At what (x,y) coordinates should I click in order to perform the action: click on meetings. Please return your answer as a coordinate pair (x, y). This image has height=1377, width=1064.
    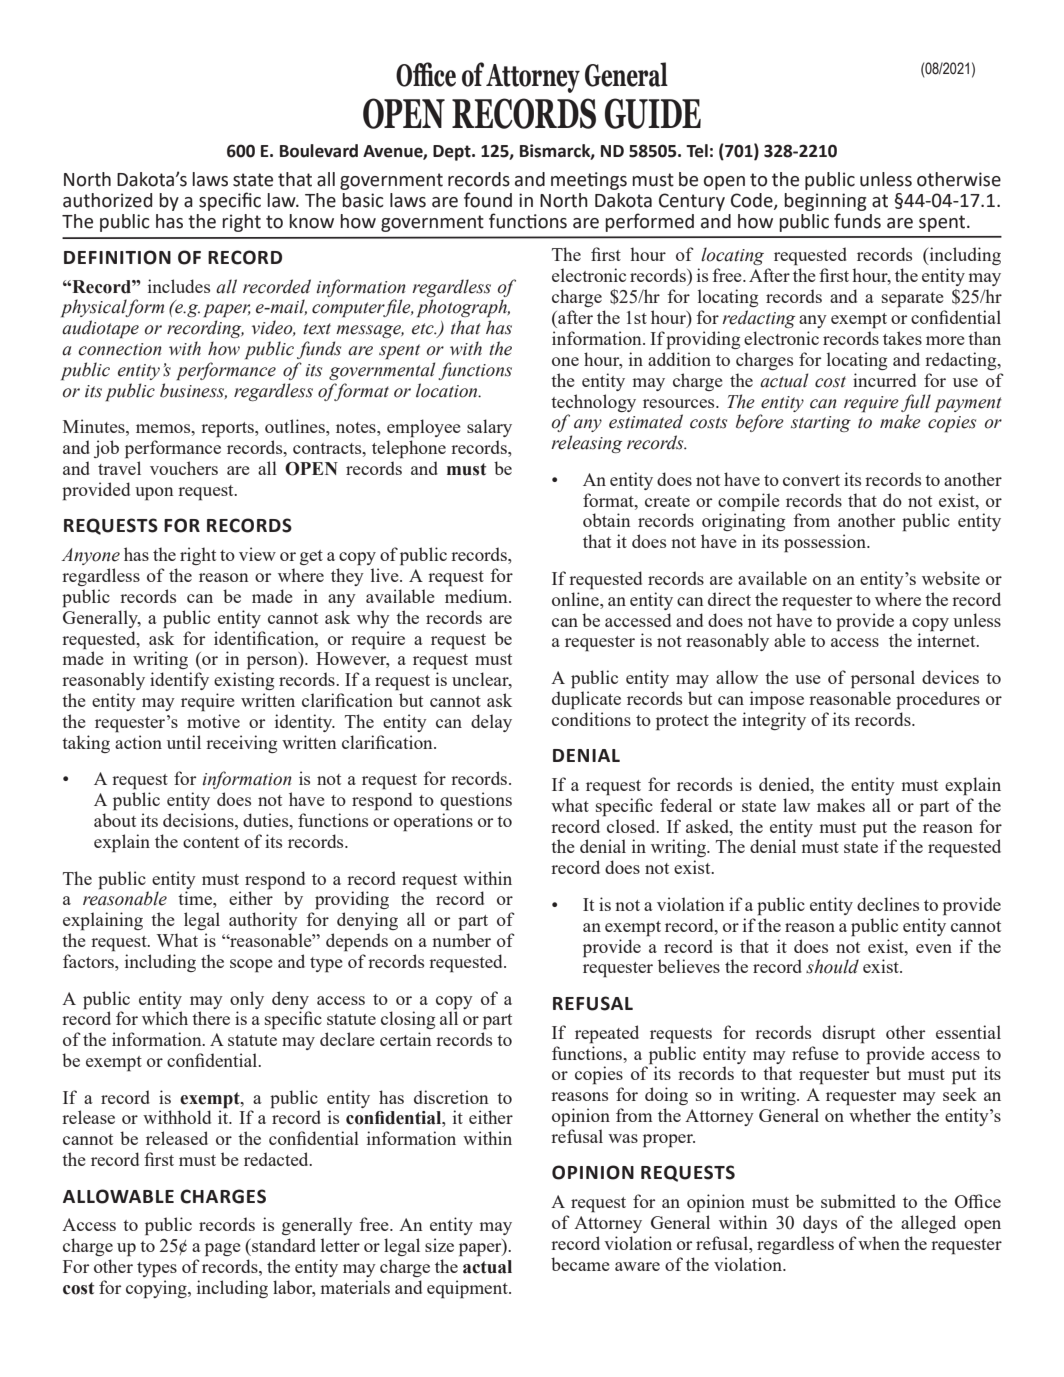
    Looking at the image, I should click on (589, 181).
